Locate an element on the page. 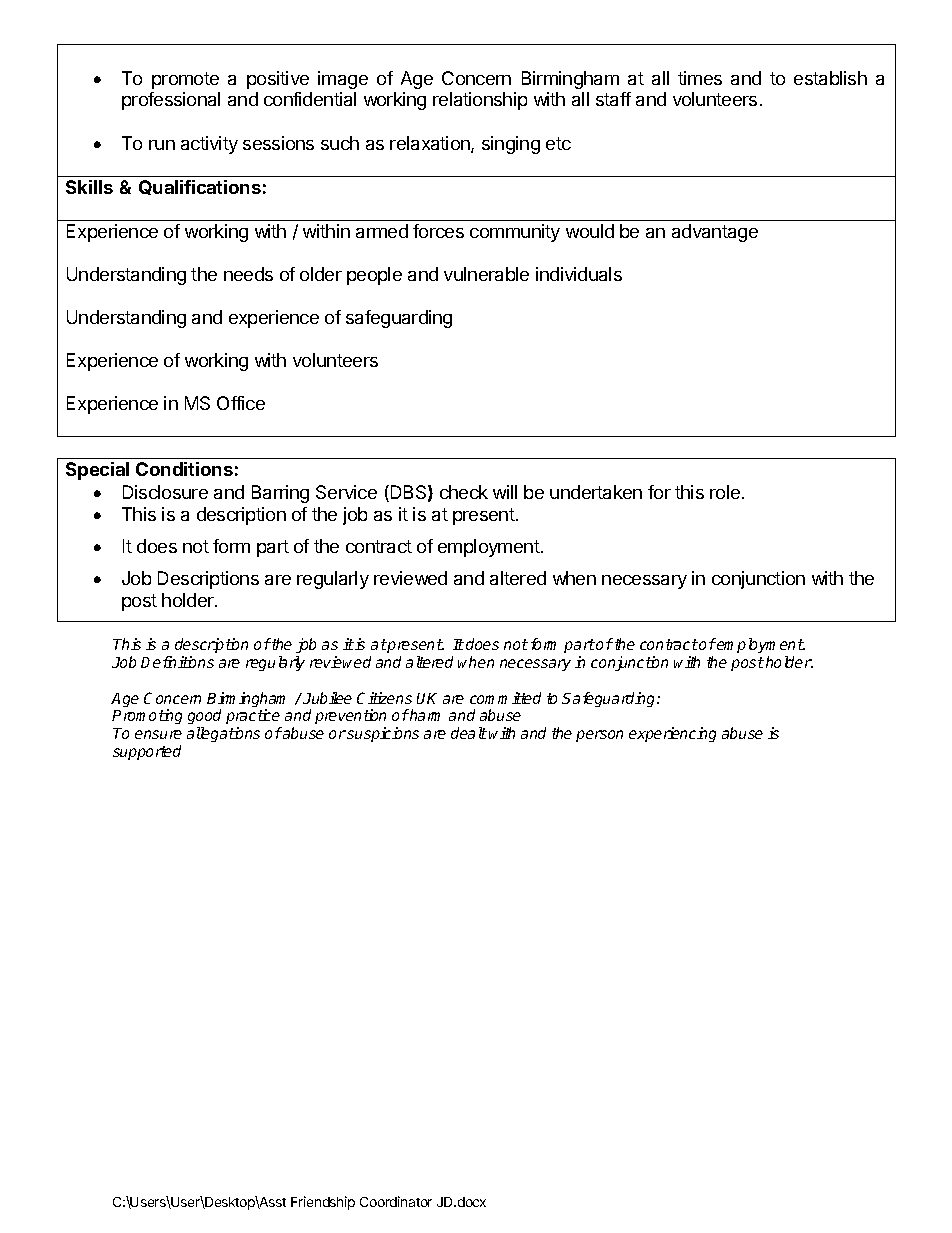 The height and width of the page is (1233, 952). experiencing is located at coordinates (672, 734).
